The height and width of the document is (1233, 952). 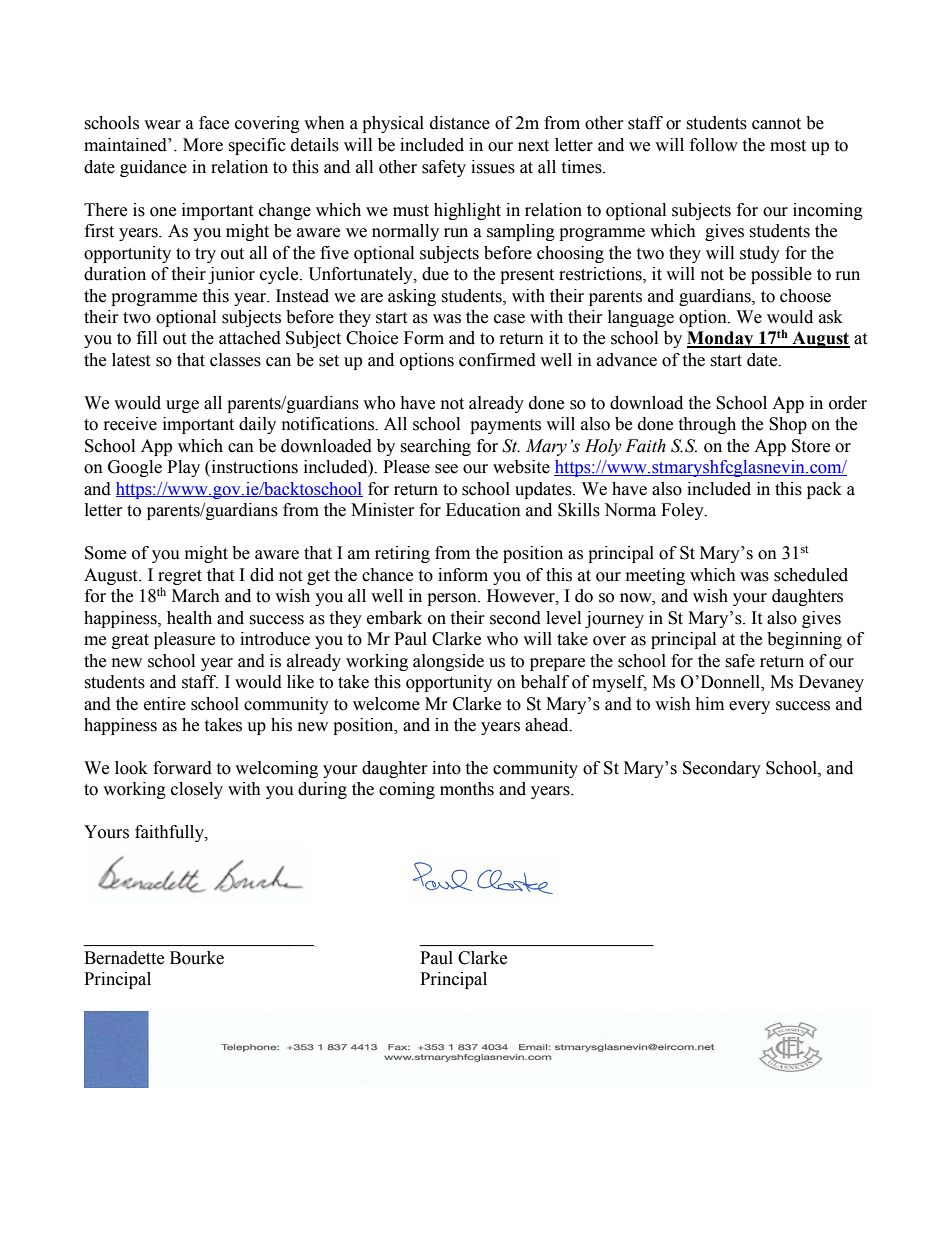 I want to click on More, so click(x=203, y=145).
